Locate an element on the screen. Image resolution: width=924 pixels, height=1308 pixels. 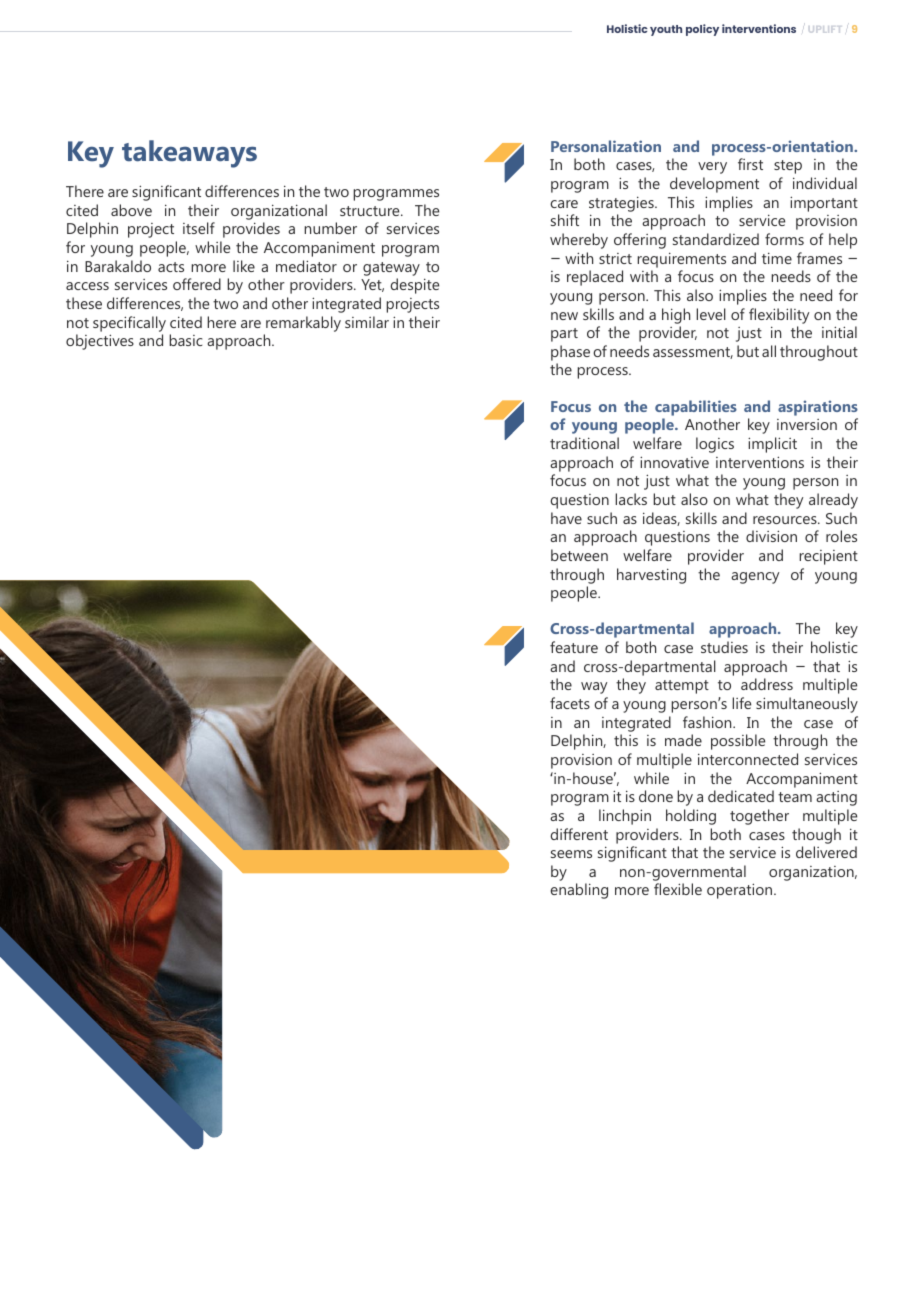
takeaways is located at coordinates (189, 154).
